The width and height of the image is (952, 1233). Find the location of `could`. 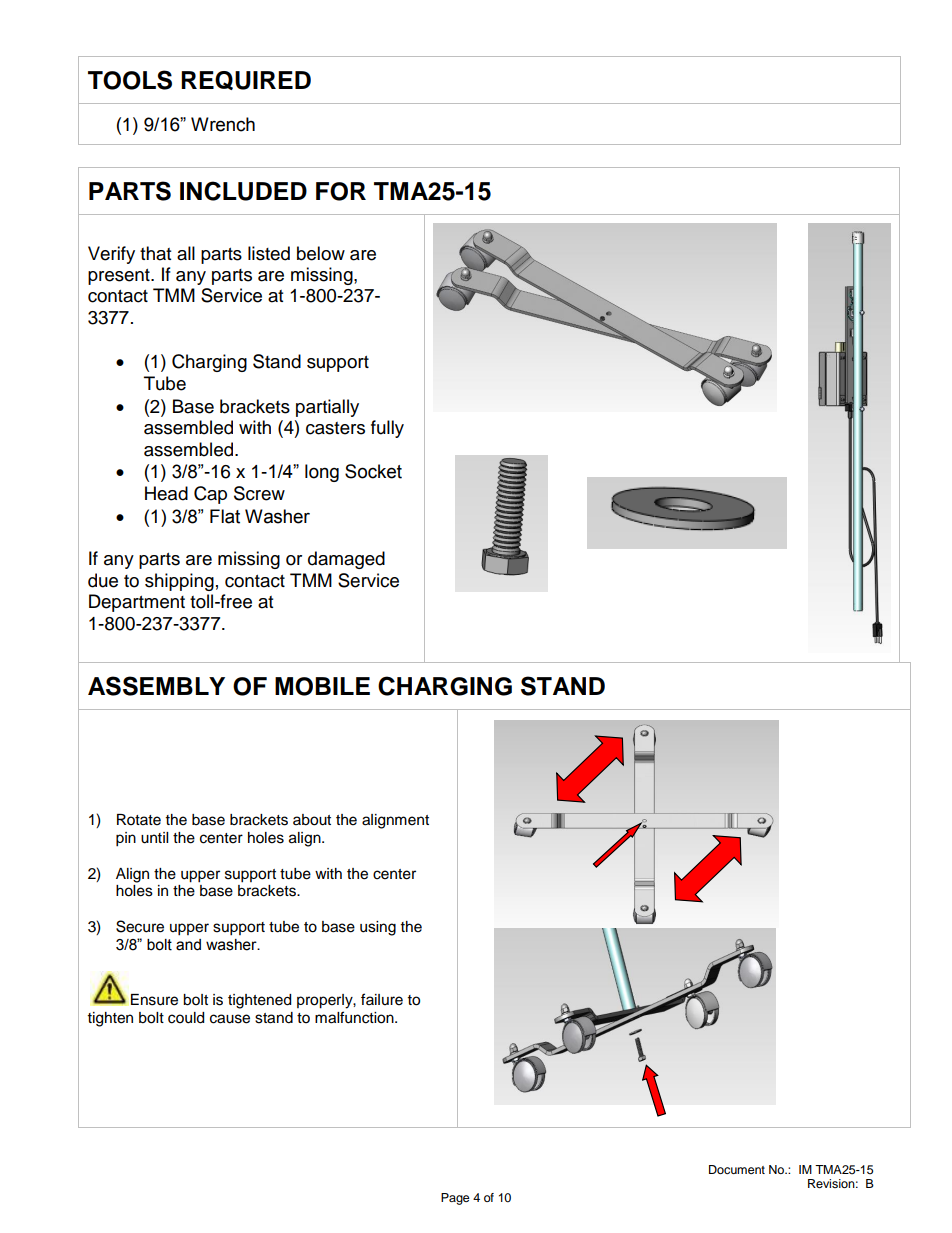

could is located at coordinates (186, 1018).
